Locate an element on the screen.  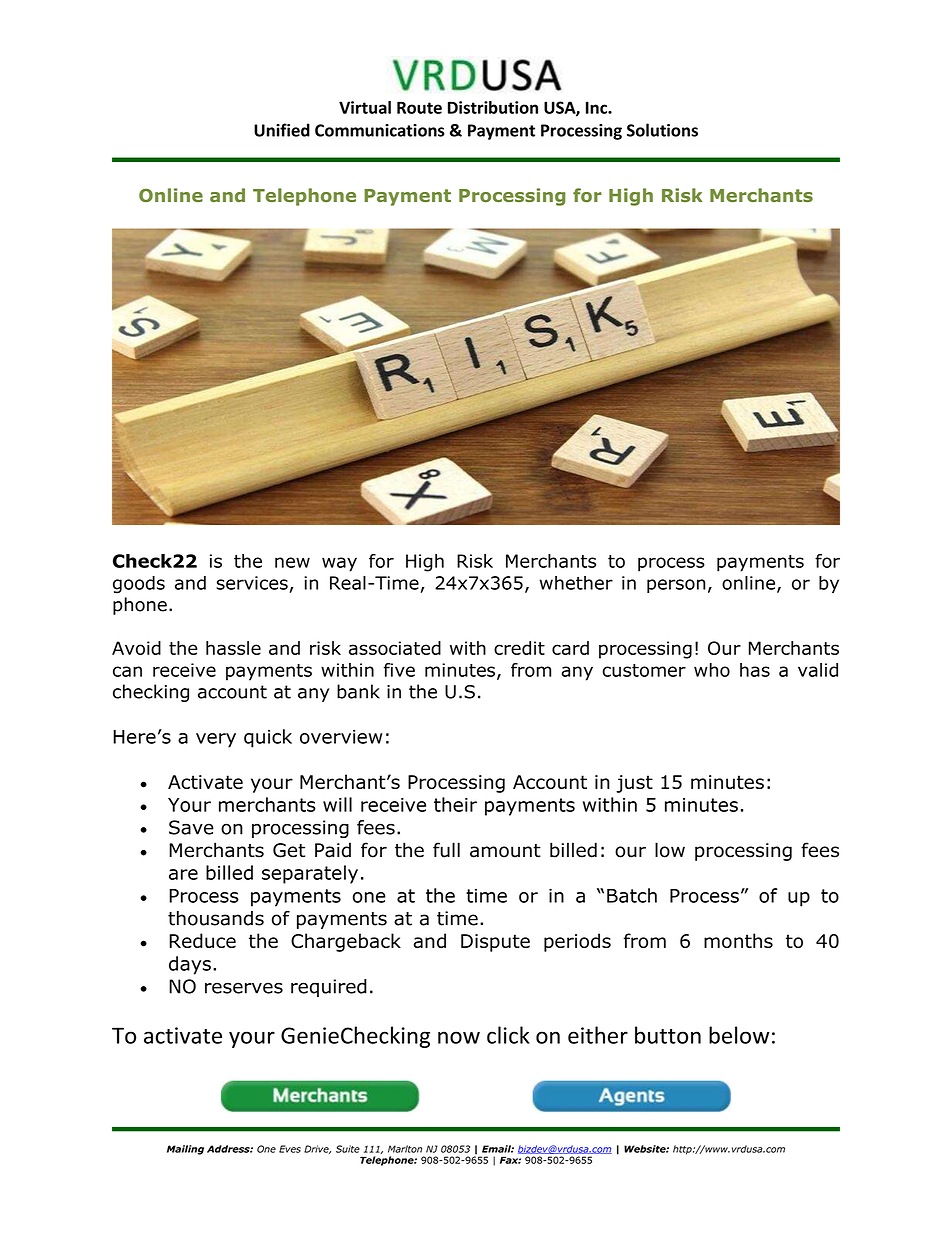
way is located at coordinates (339, 564).
